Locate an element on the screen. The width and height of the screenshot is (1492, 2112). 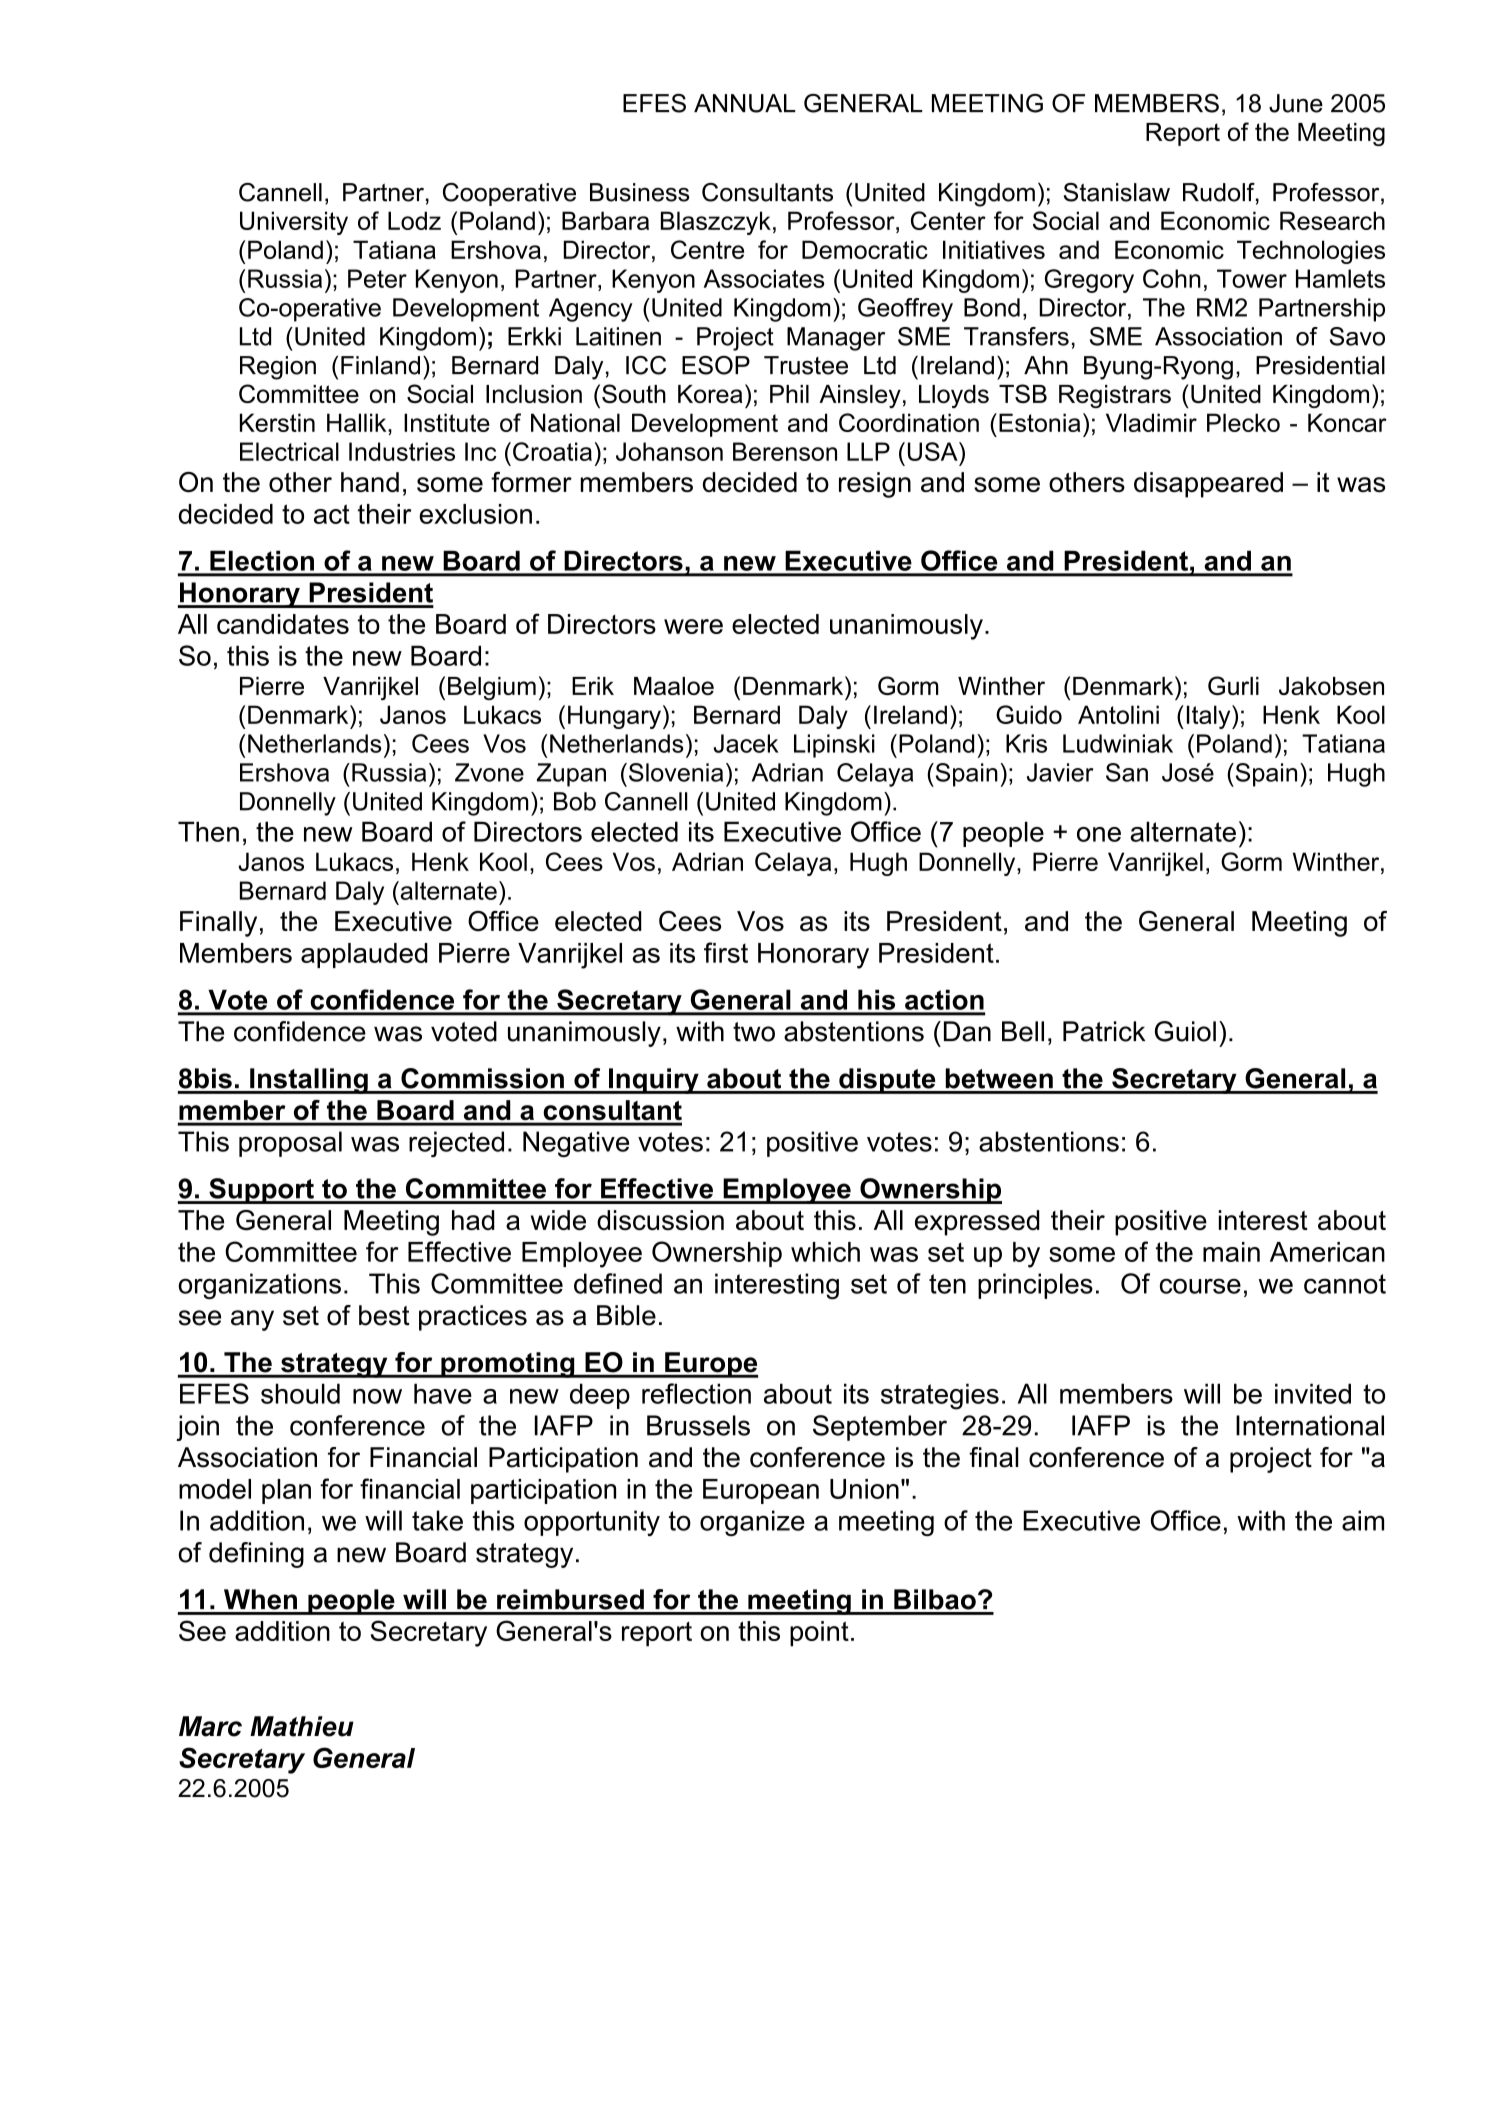
hand is located at coordinates (370, 482).
